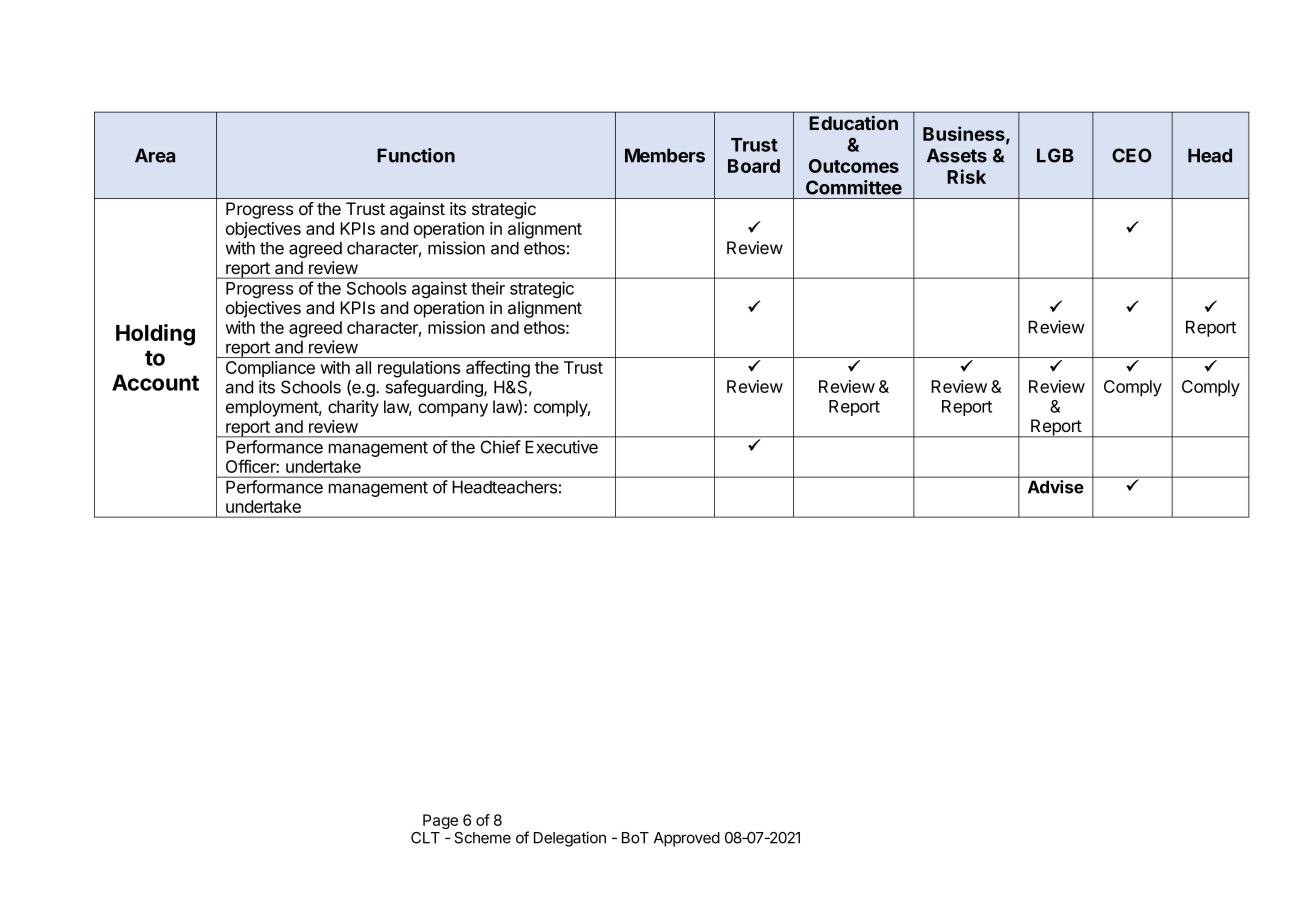  Describe the element at coordinates (363, 367) in the document. I see `all` at that location.
